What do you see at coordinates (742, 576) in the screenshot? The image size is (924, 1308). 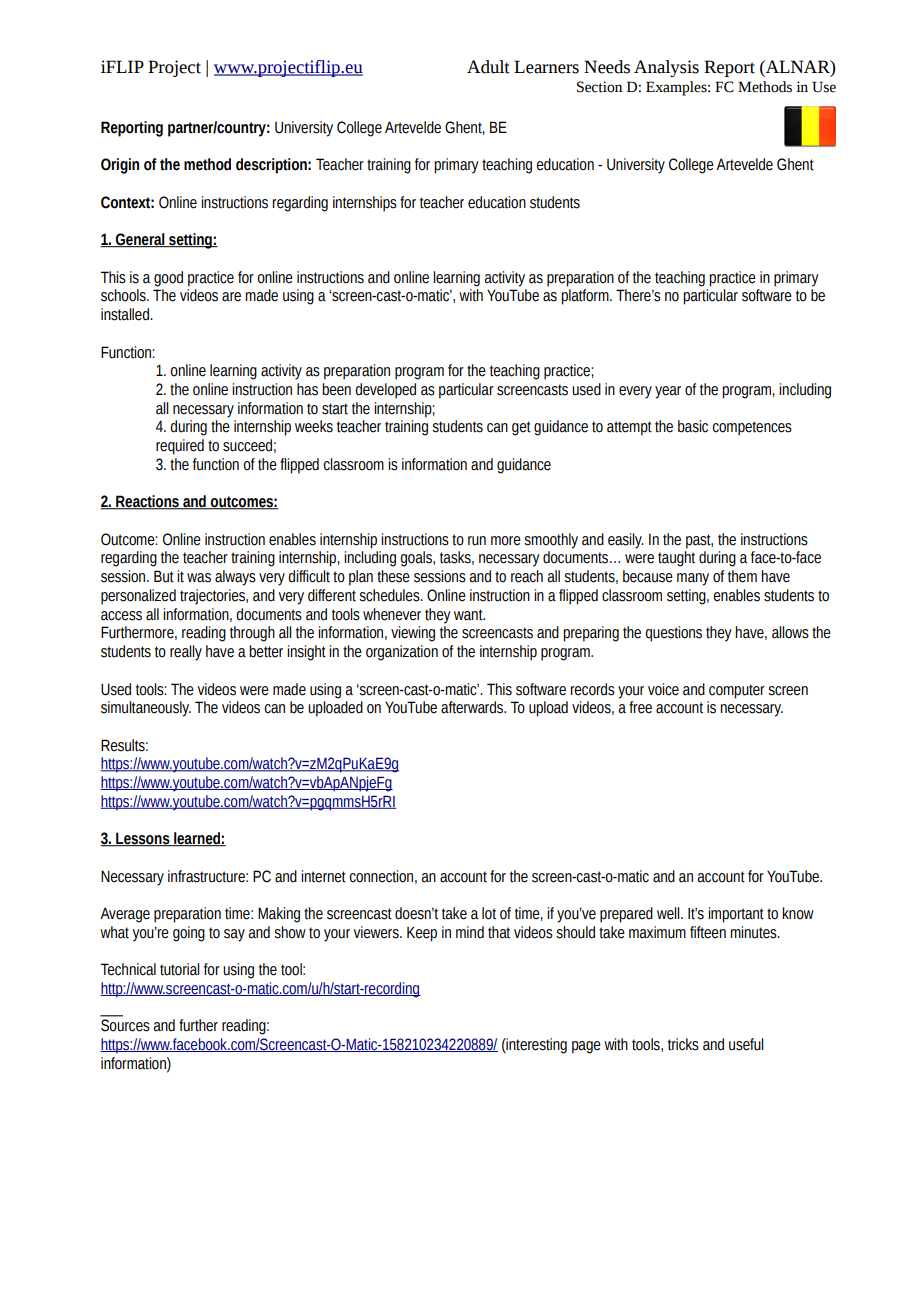 I see `them` at bounding box center [742, 576].
